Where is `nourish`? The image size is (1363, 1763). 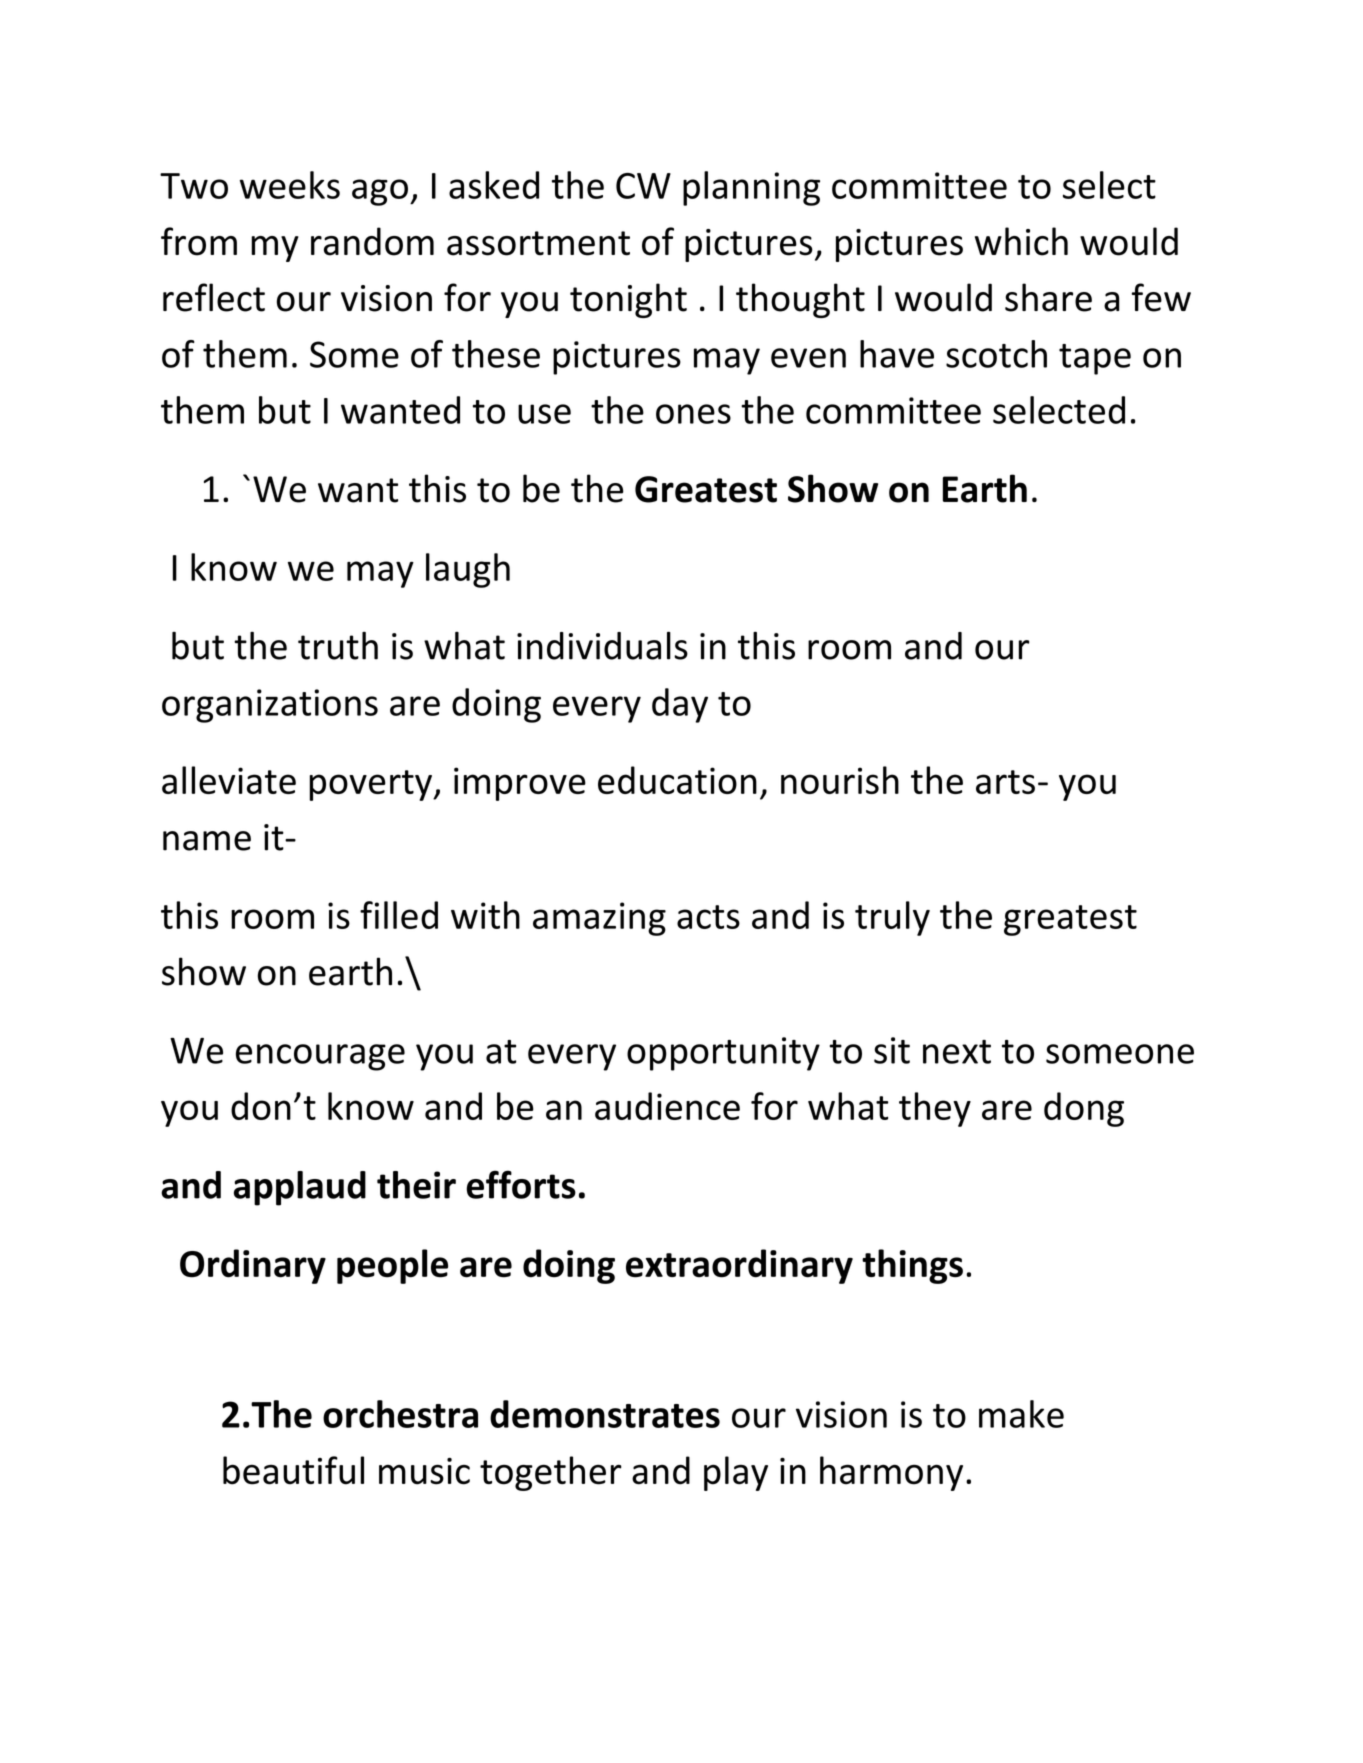 nourish is located at coordinates (840, 780).
